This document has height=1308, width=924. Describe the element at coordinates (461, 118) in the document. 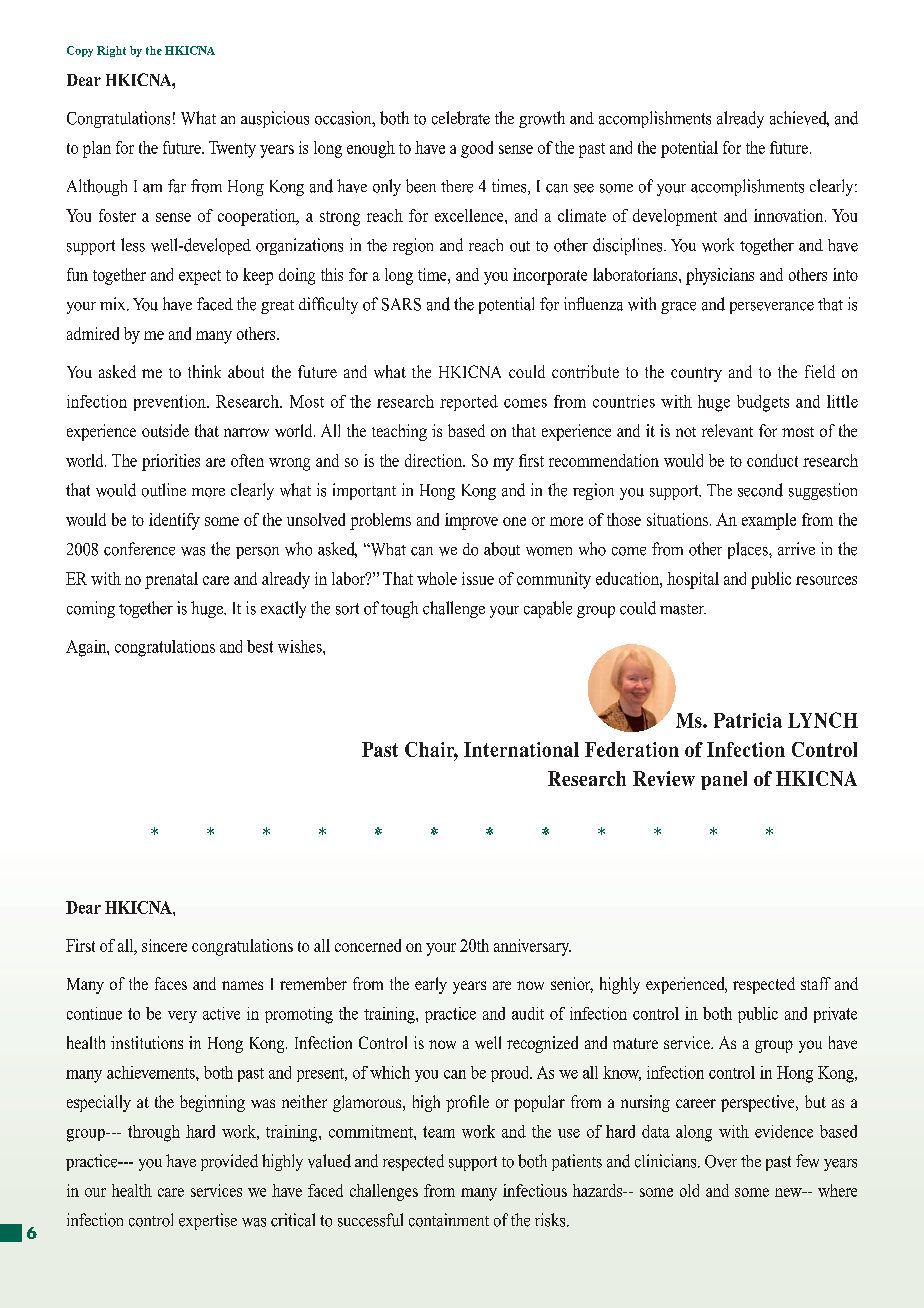

I see `celebrate` at that location.
